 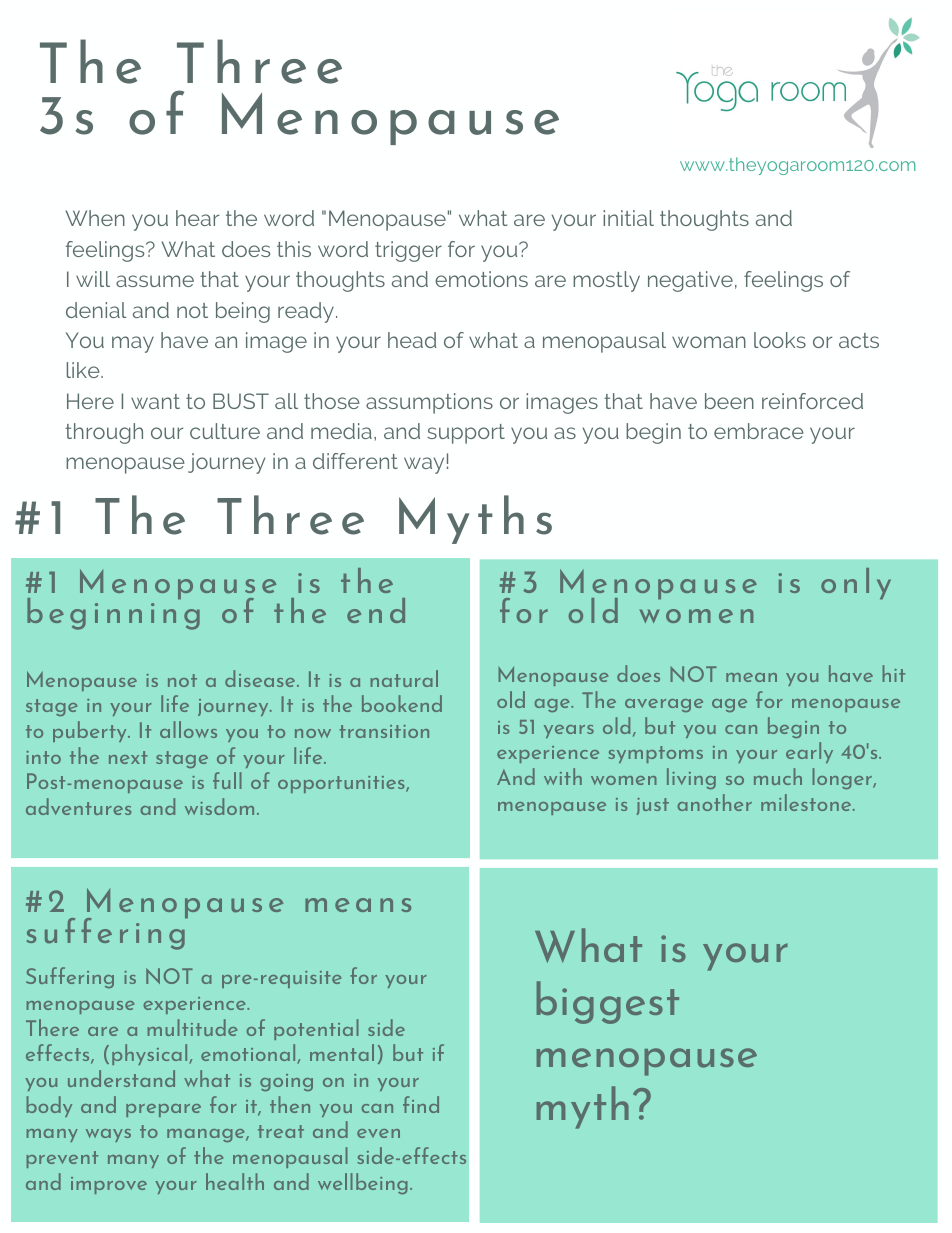 I want to click on allows, so click(x=188, y=729).
